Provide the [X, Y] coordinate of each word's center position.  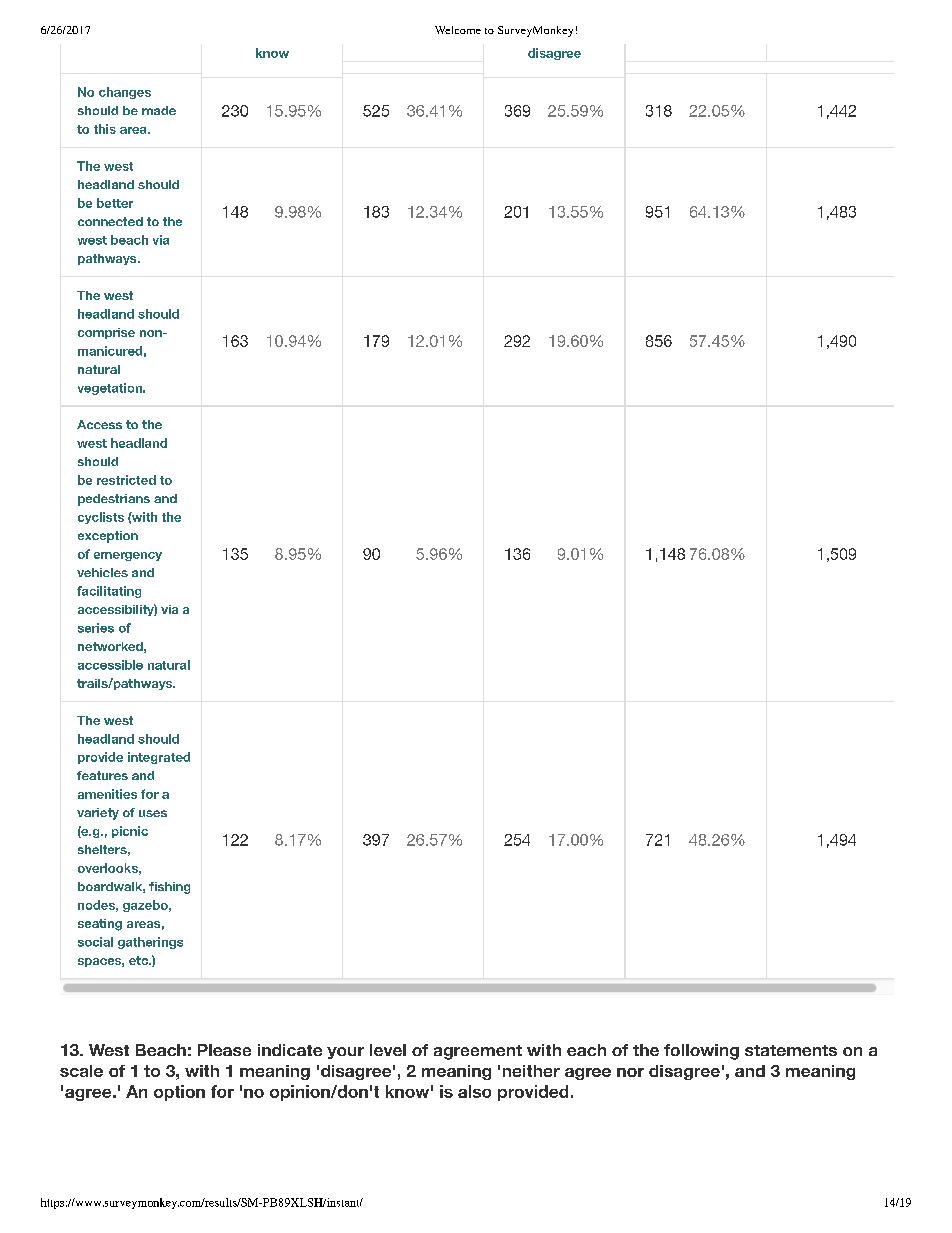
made [159, 110]
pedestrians [114, 500]
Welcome [458, 30]
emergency [128, 556]
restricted [126, 480]
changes [125, 93]
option [179, 1093]
